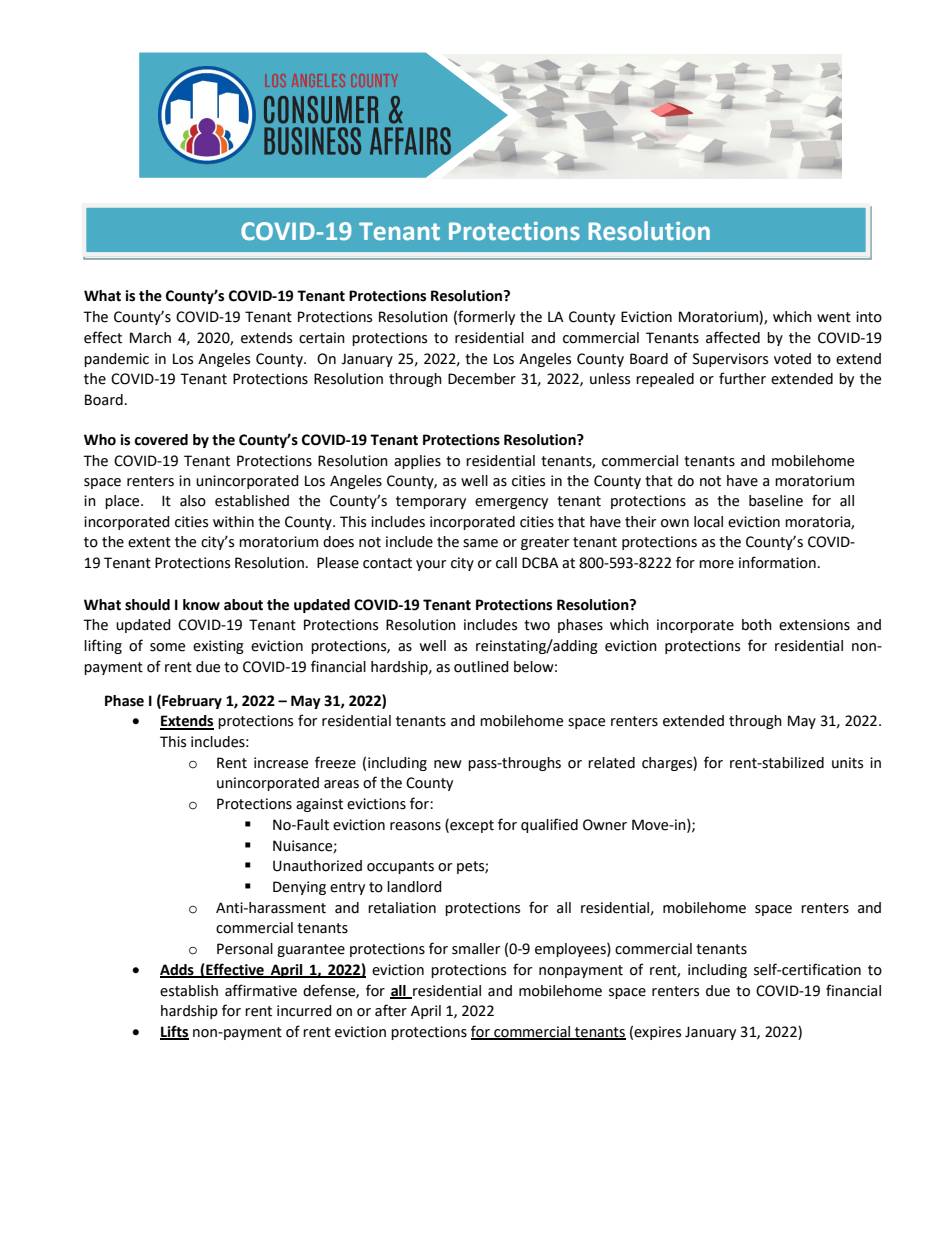 This screenshot has height=1233, width=952. Describe the element at coordinates (174, 1032) in the screenshot. I see `Lifts` at that location.
